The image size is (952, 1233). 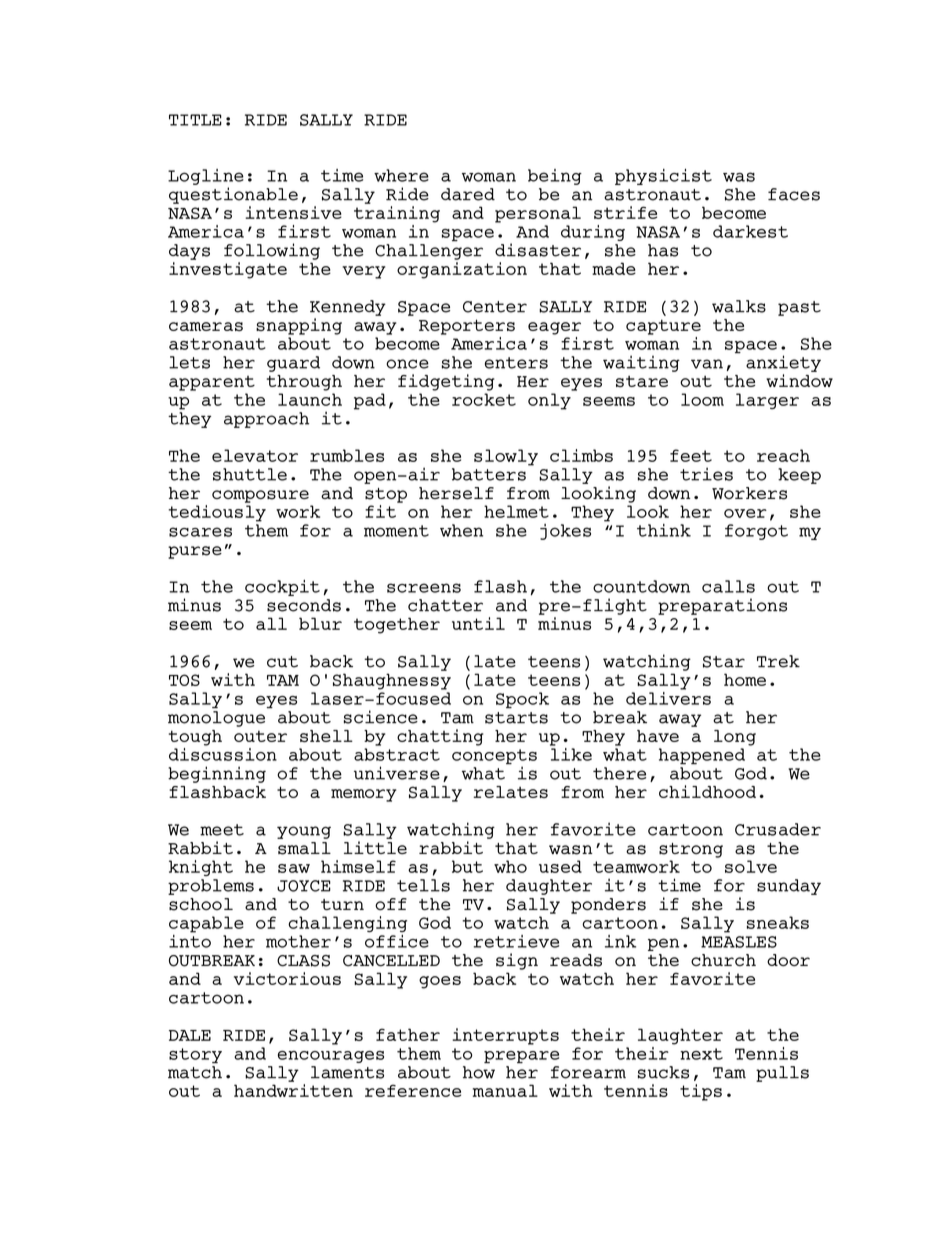 What do you see at coordinates (293, 1090) in the page?
I see `handwritten` at bounding box center [293, 1090].
